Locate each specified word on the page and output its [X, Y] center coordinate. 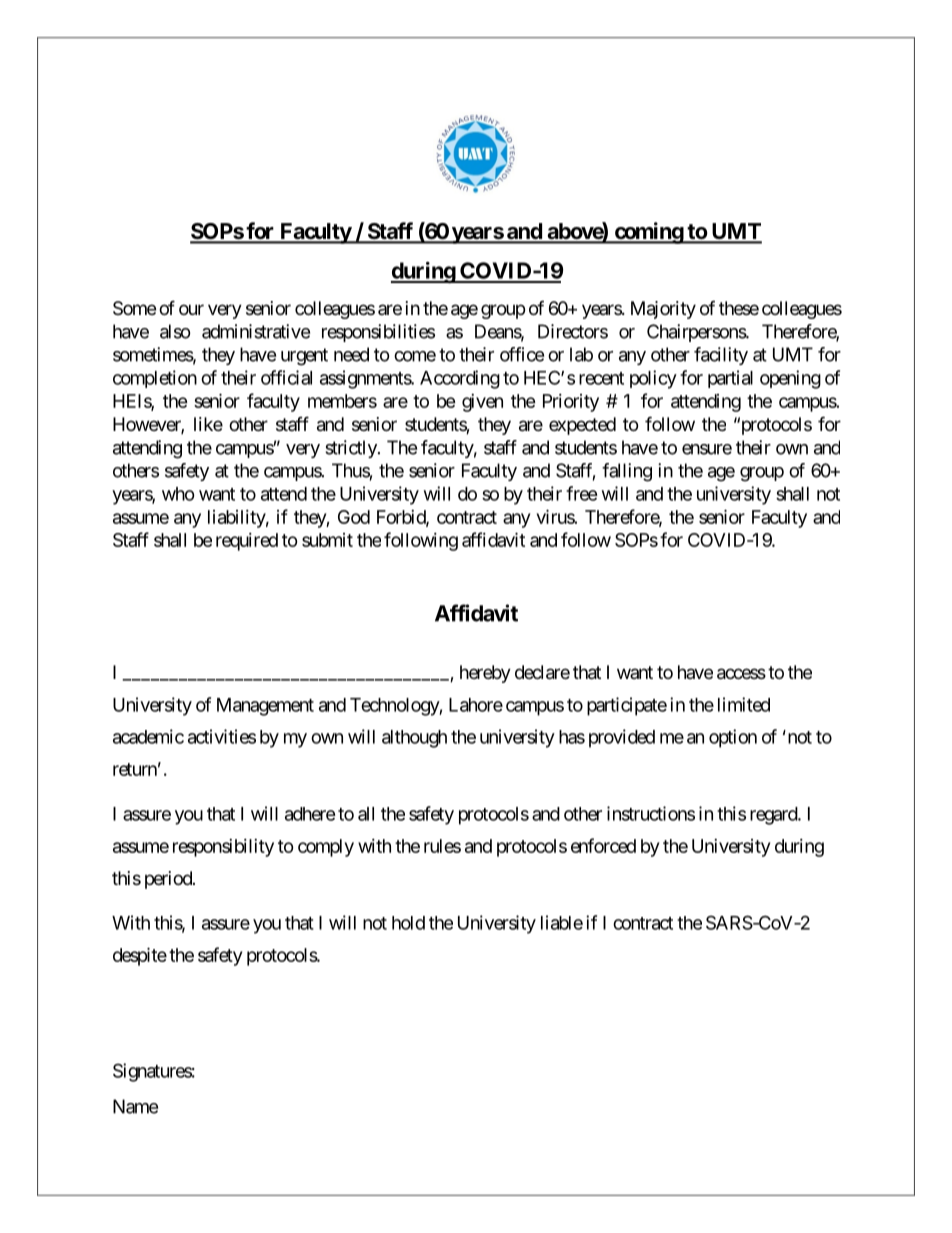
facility [721, 356]
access [741, 674]
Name [135, 1106]
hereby [485, 674]
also [175, 331]
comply [326, 848]
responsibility [223, 848]
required [247, 542]
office [522, 354]
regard [774, 816]
